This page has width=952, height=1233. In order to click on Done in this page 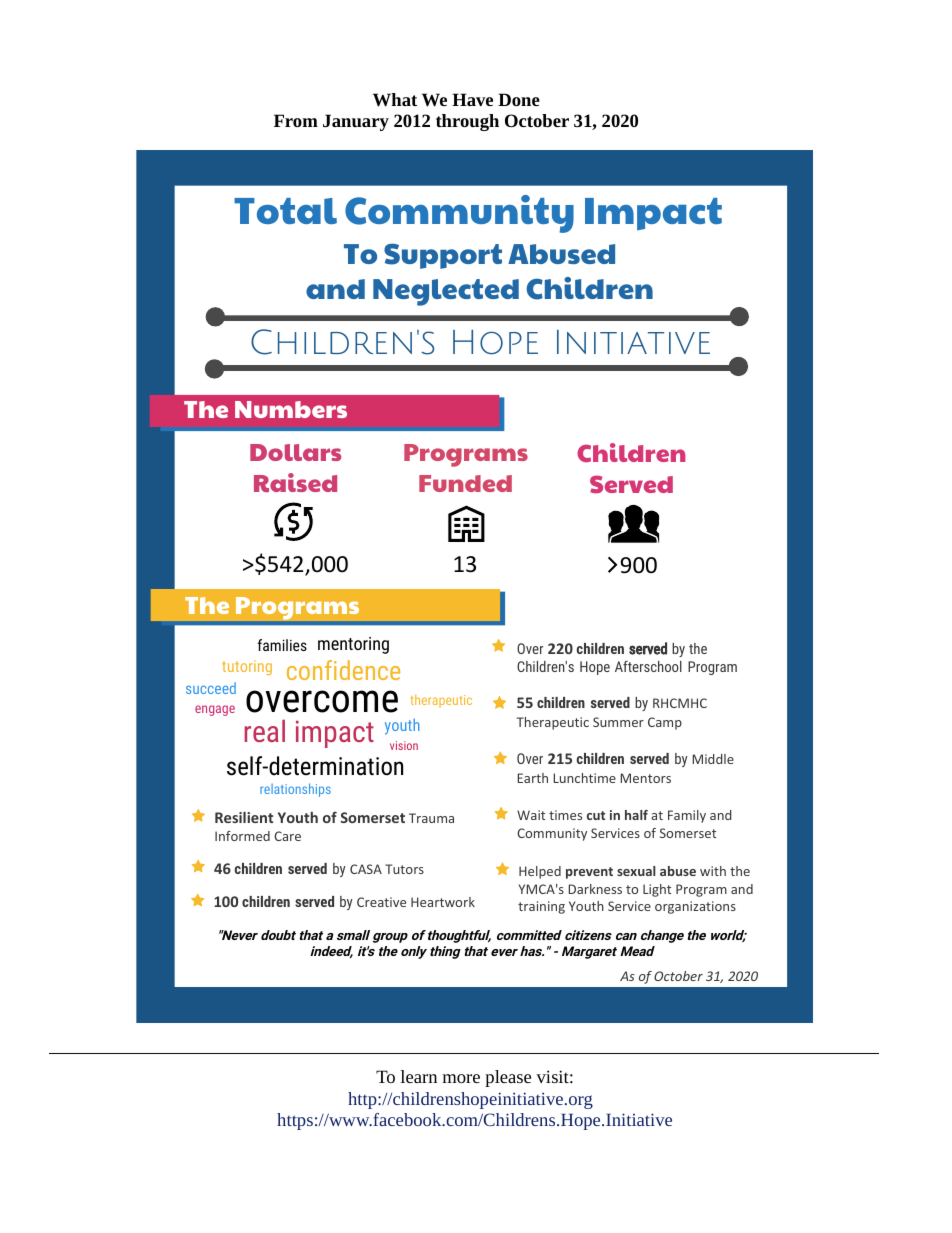, I will do `click(519, 99)`.
